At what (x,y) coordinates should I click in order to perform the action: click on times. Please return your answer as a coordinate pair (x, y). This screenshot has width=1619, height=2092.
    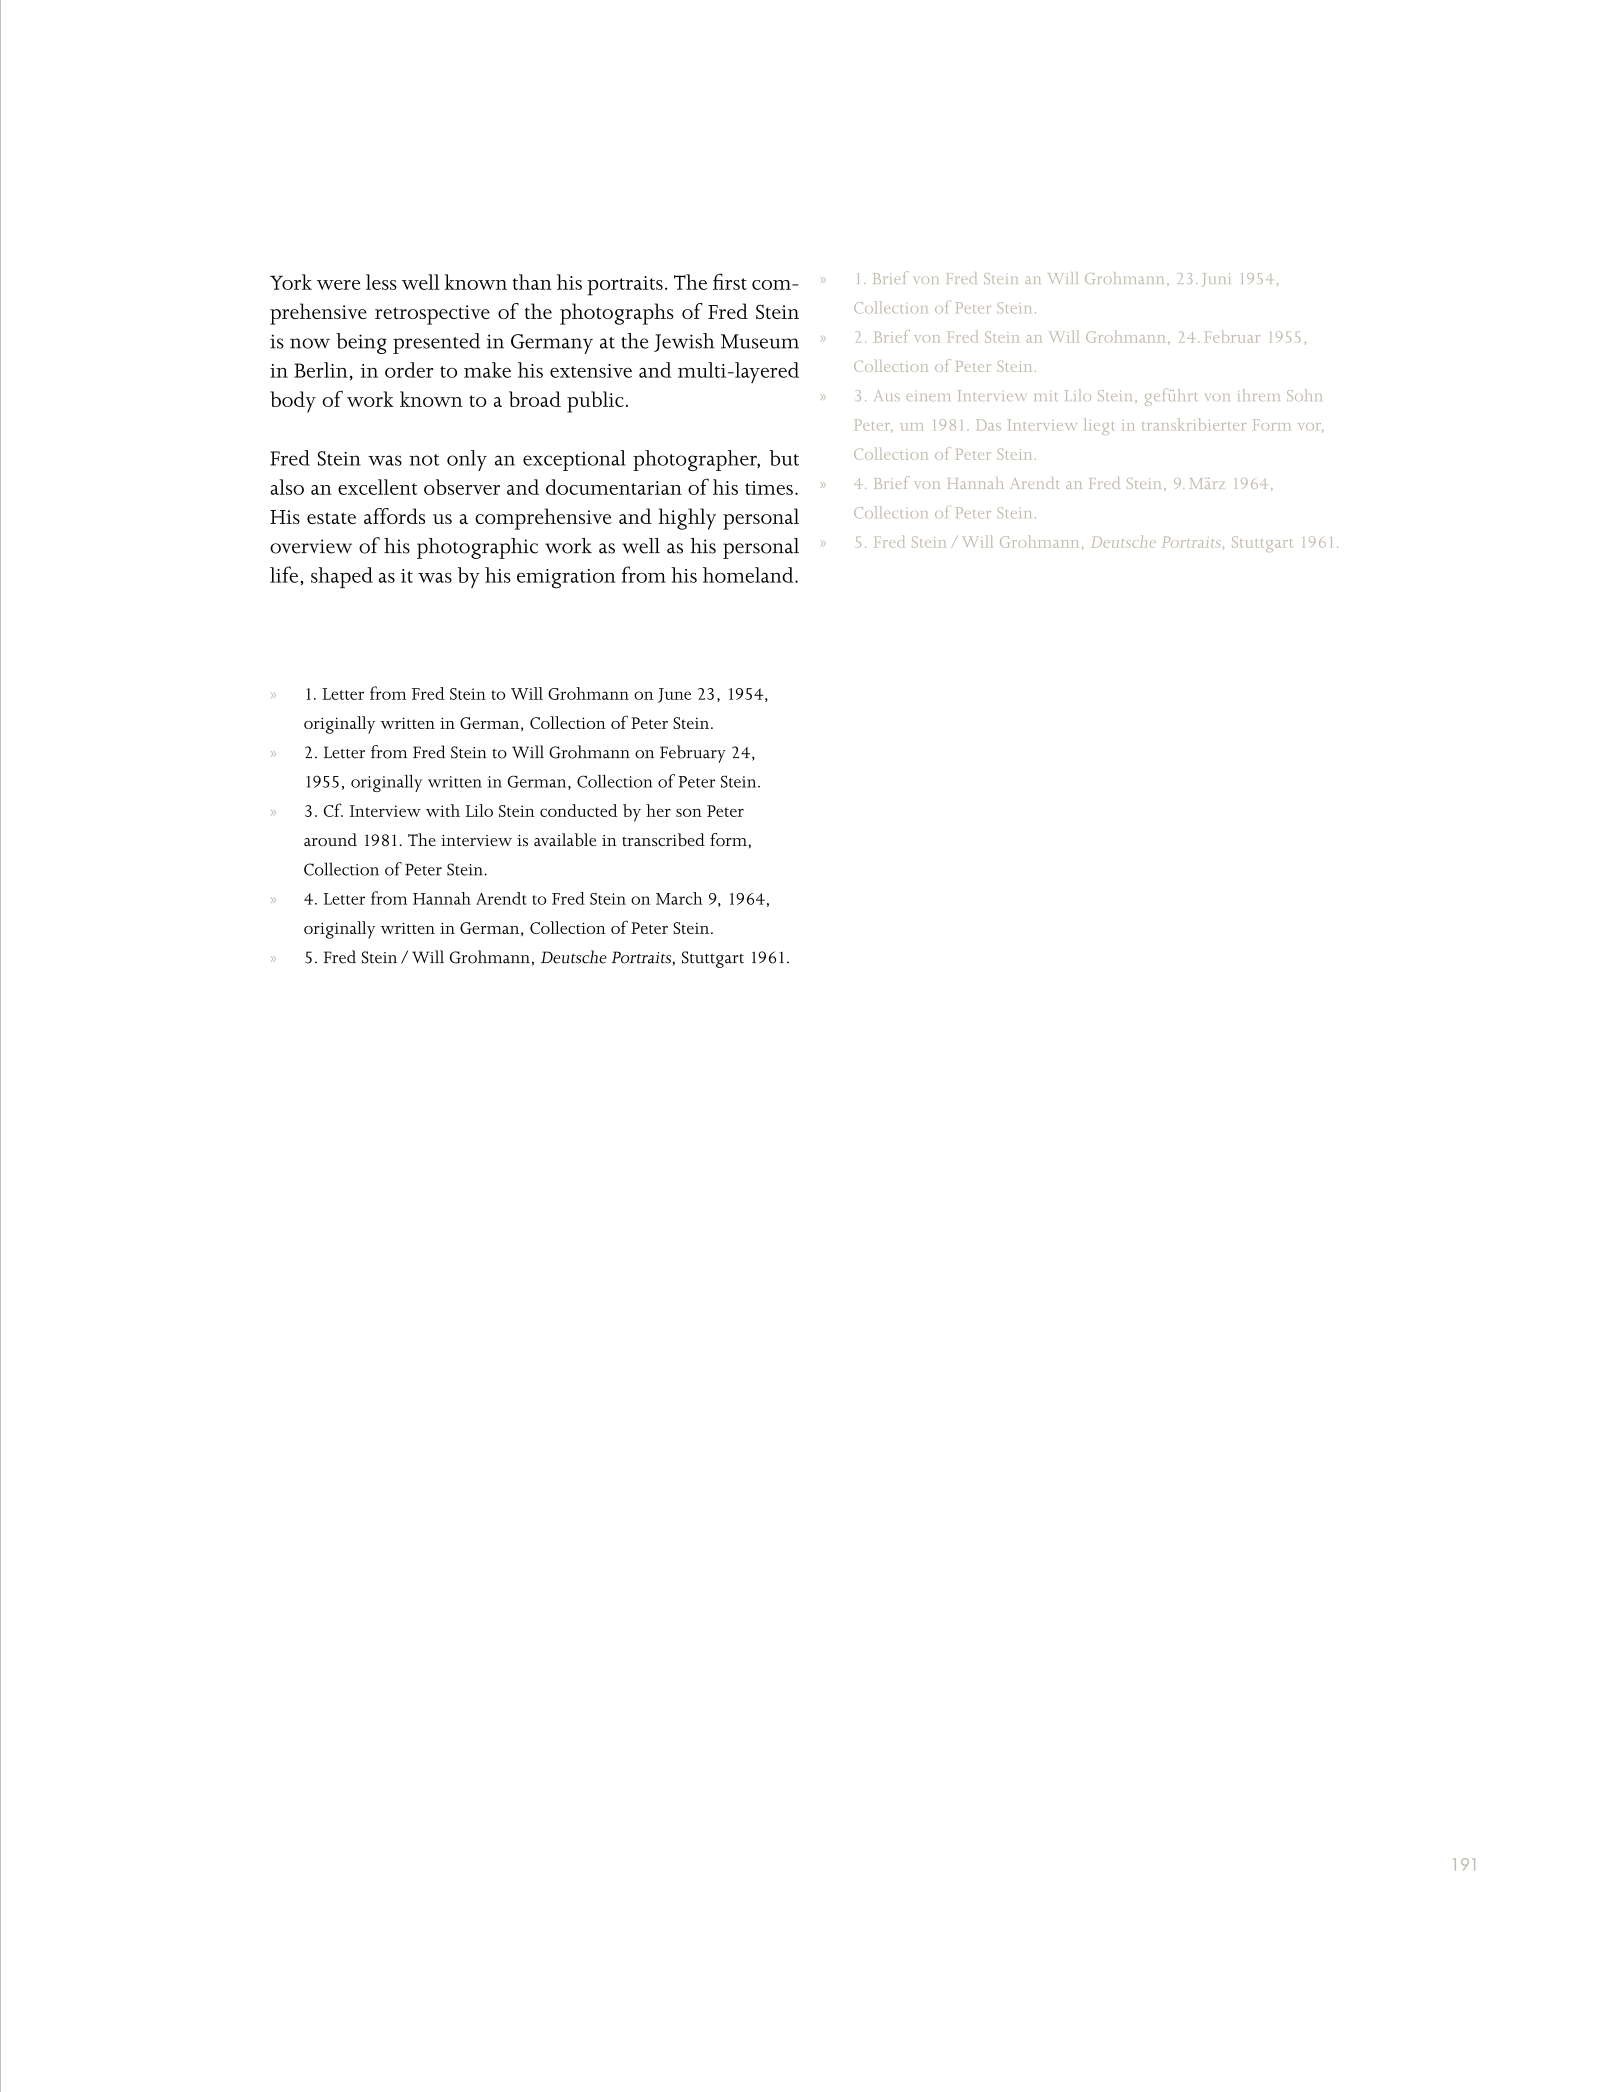
    Looking at the image, I should click on (769, 488).
